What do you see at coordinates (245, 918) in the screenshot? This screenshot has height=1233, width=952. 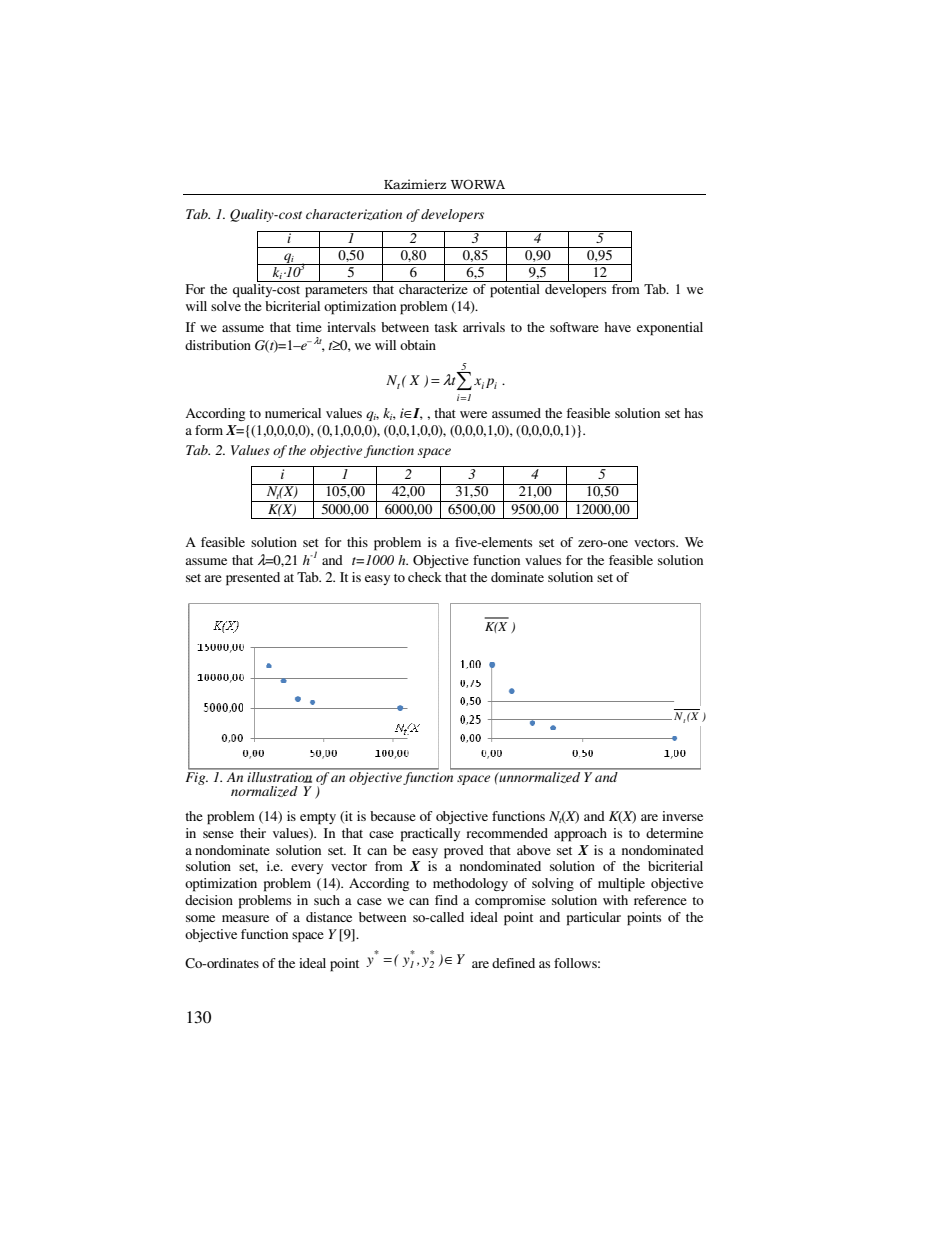 I see `measure` at bounding box center [245, 918].
